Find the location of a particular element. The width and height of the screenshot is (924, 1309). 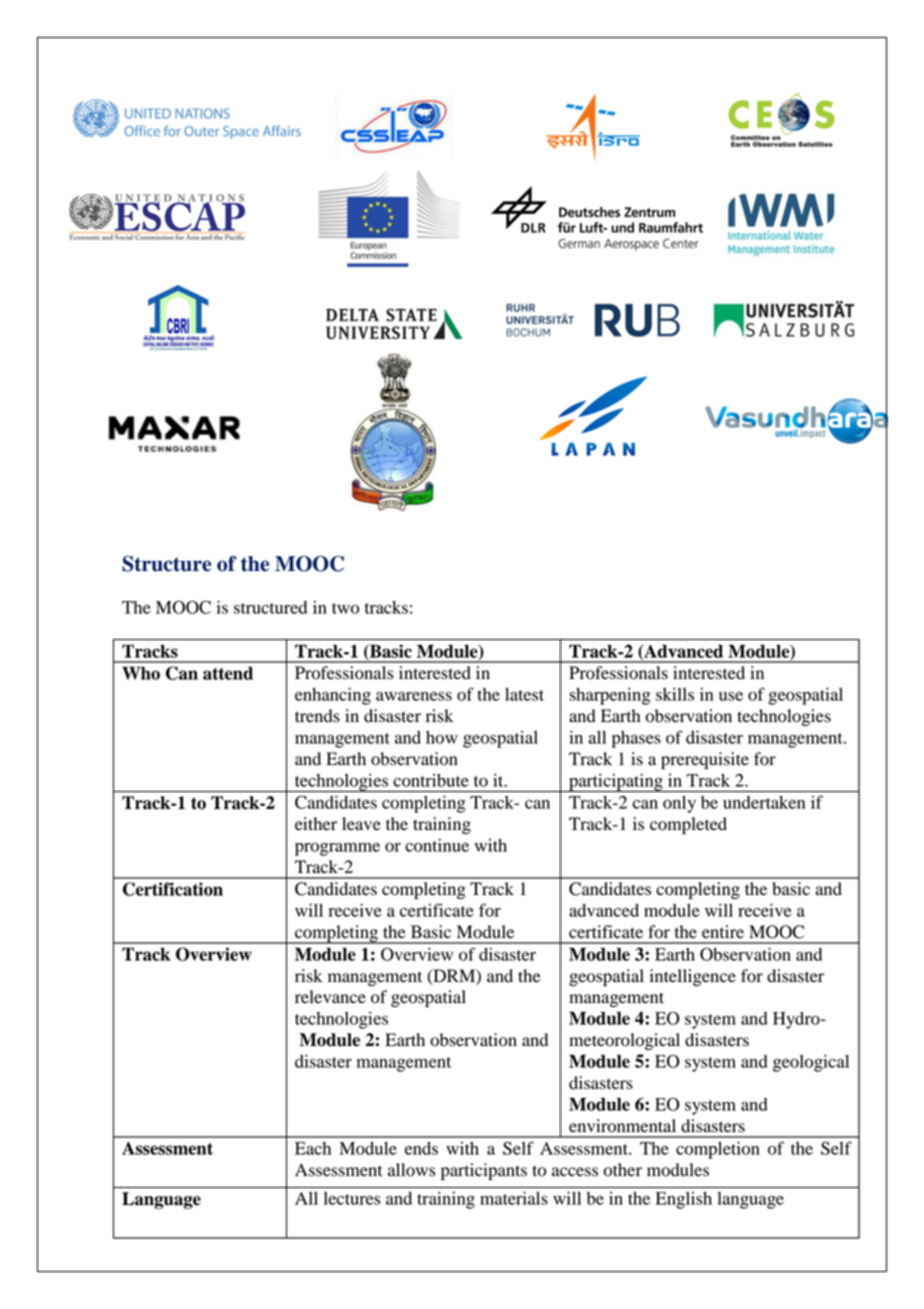

two is located at coordinates (345, 608).
